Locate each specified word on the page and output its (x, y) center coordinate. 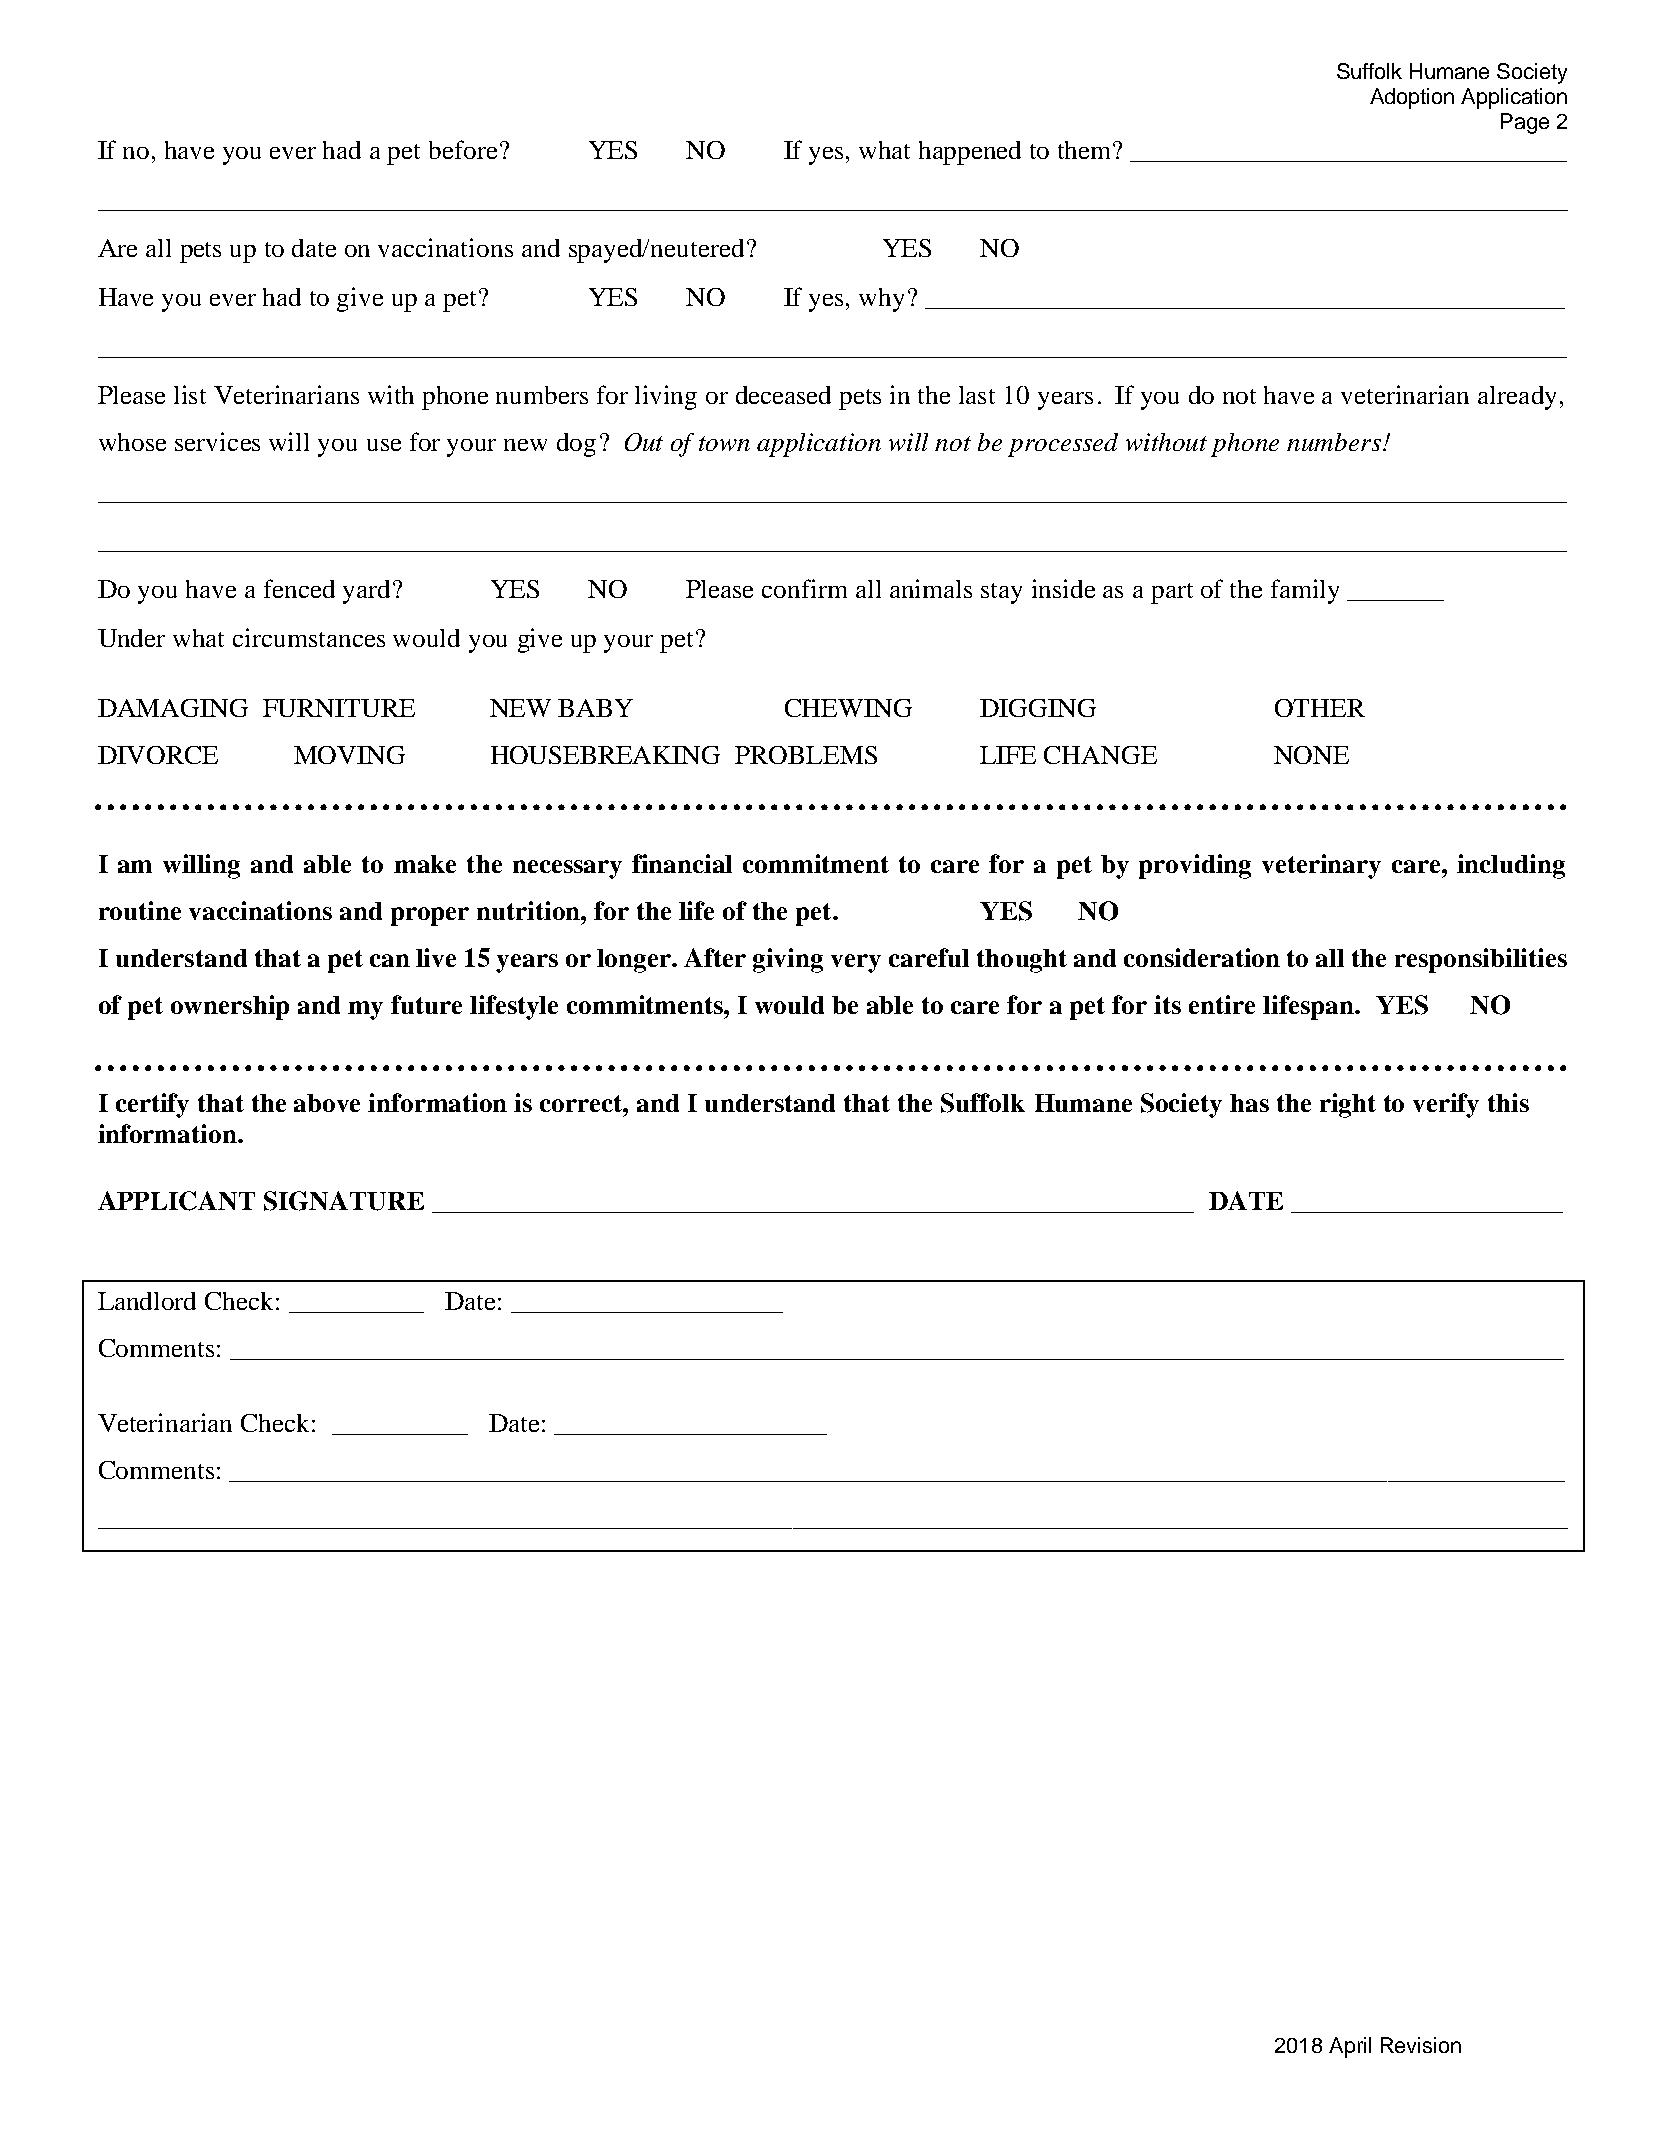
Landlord (147, 1301)
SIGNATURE (344, 1201)
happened (970, 153)
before (463, 149)
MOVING (349, 755)
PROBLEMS (806, 755)
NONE (1311, 755)
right (1348, 1105)
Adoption (1412, 98)
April (1350, 2047)
